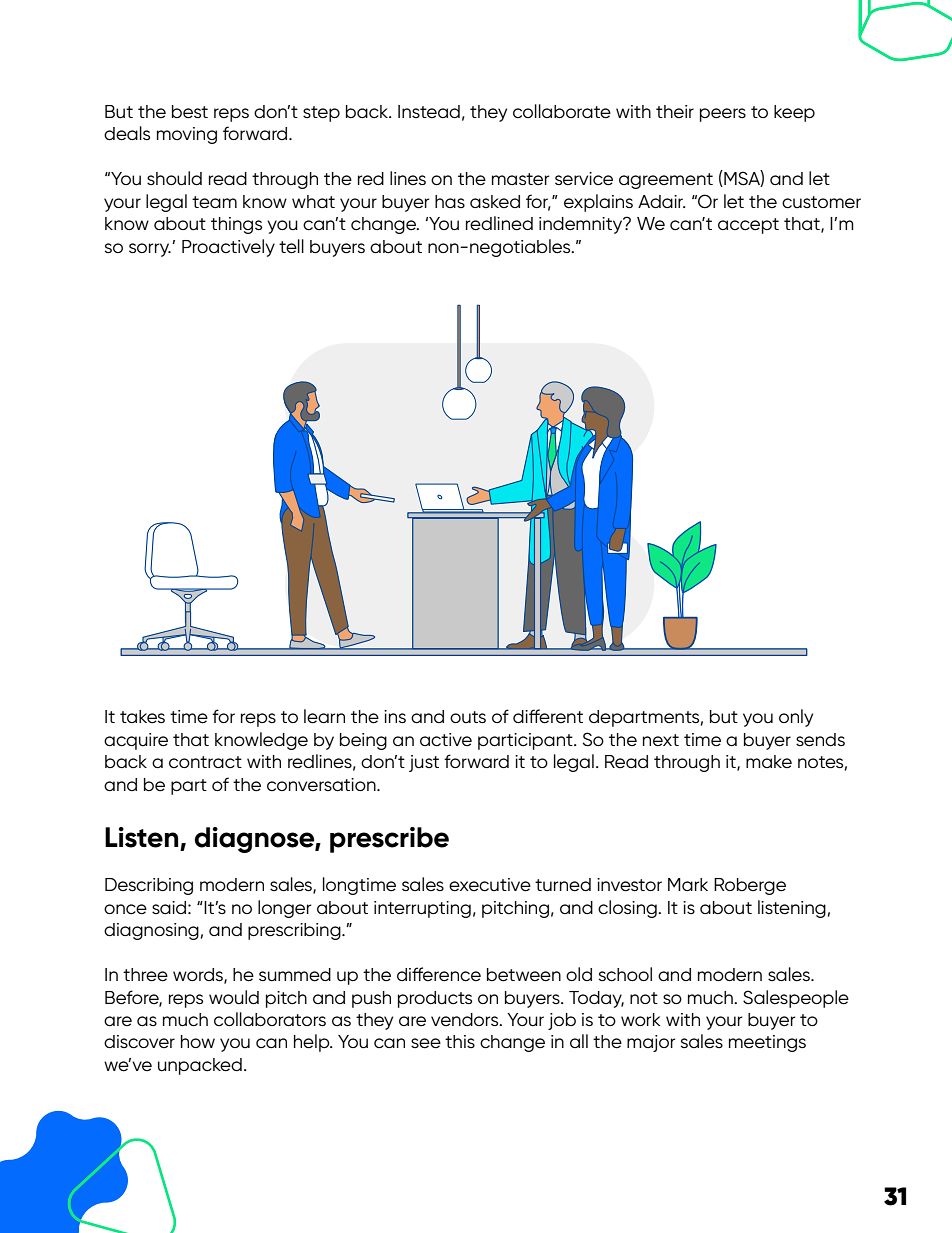 The image size is (952, 1233). I want to click on moving, so click(187, 135).
